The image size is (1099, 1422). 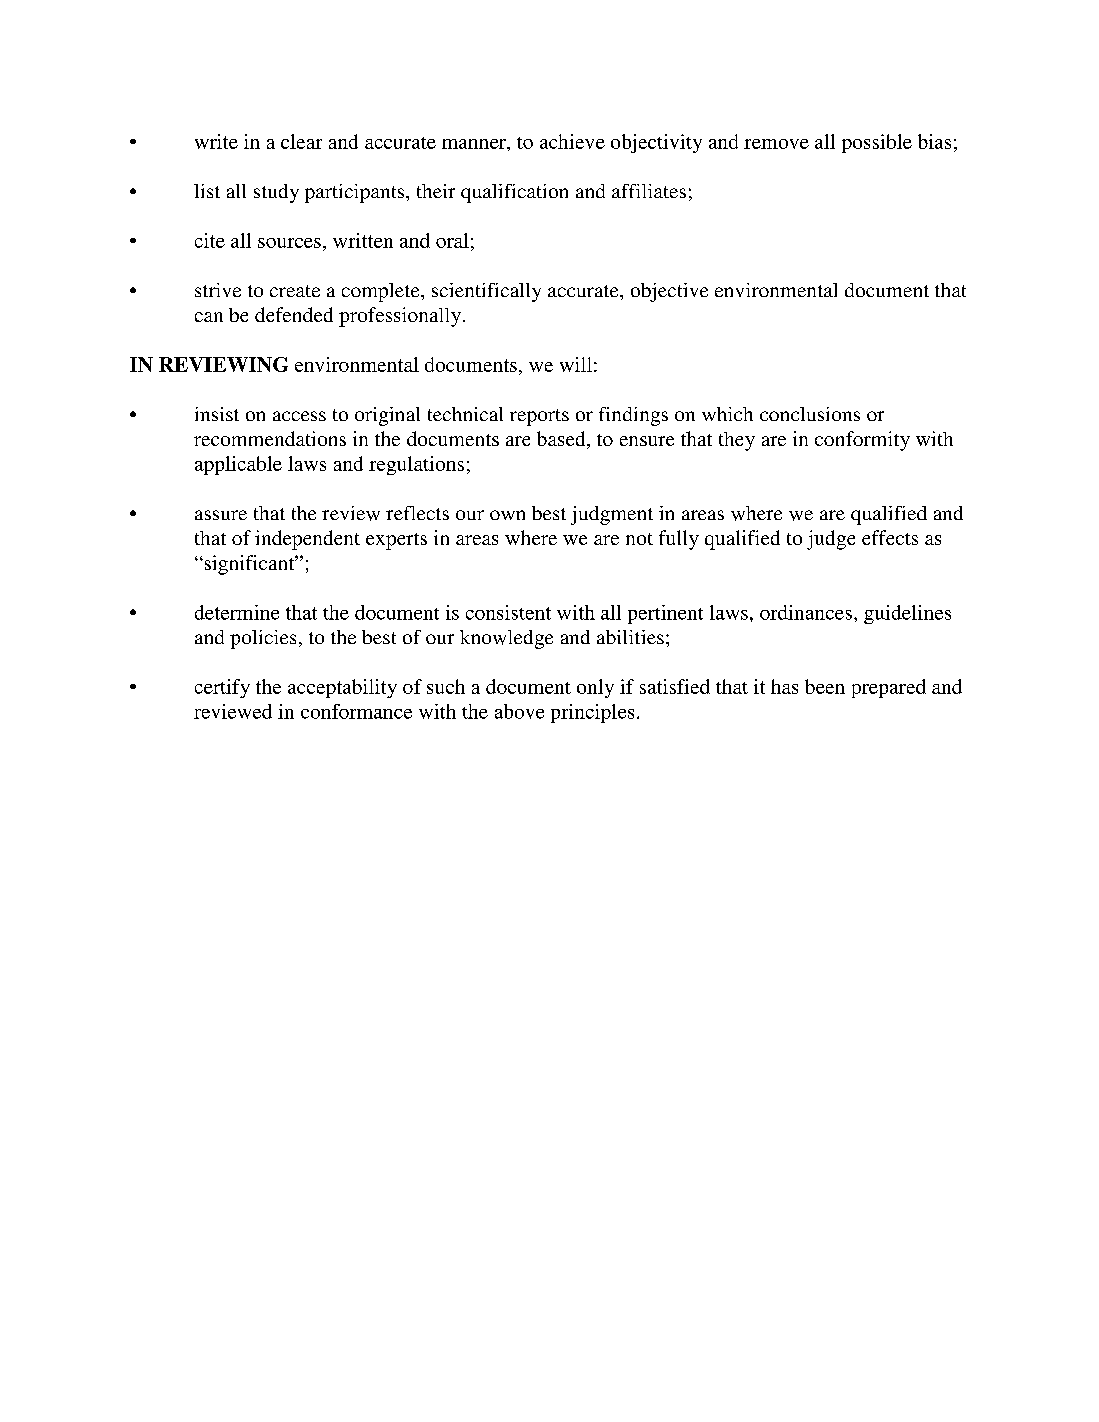 I want to click on possible, so click(x=877, y=143).
